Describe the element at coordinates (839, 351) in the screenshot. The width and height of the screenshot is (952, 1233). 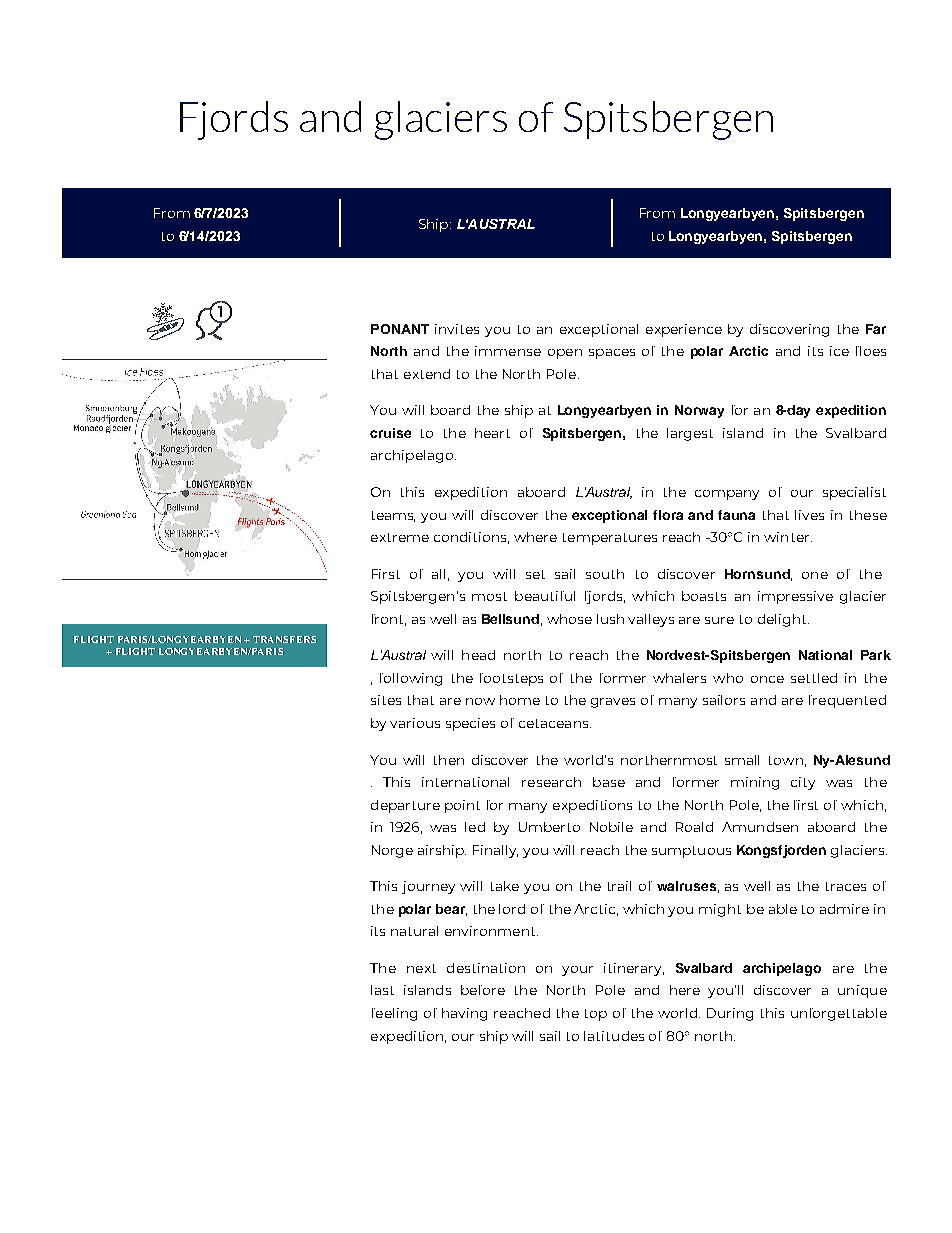
I see `ice` at that location.
